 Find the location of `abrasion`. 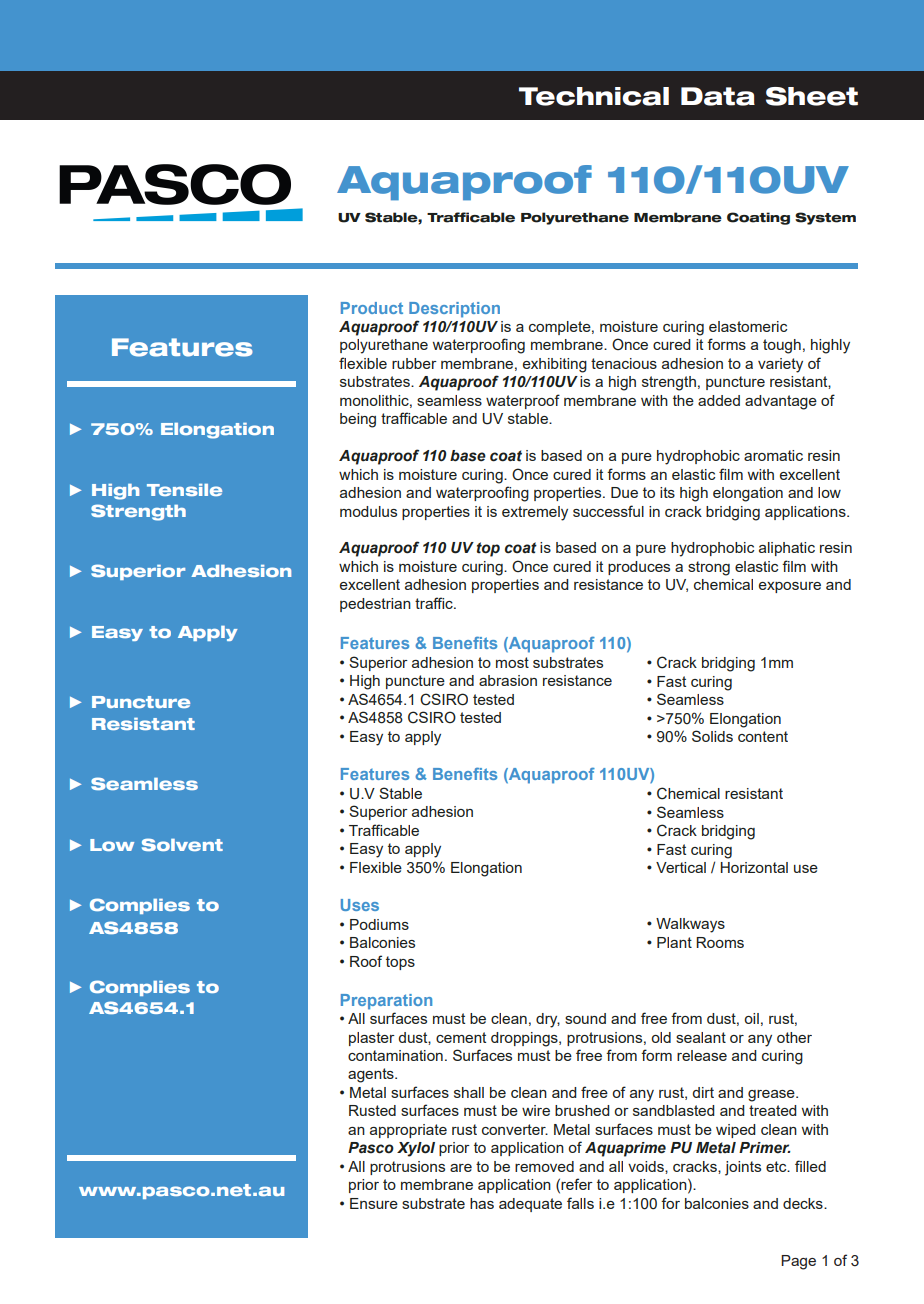

abrasion is located at coordinates (508, 680).
